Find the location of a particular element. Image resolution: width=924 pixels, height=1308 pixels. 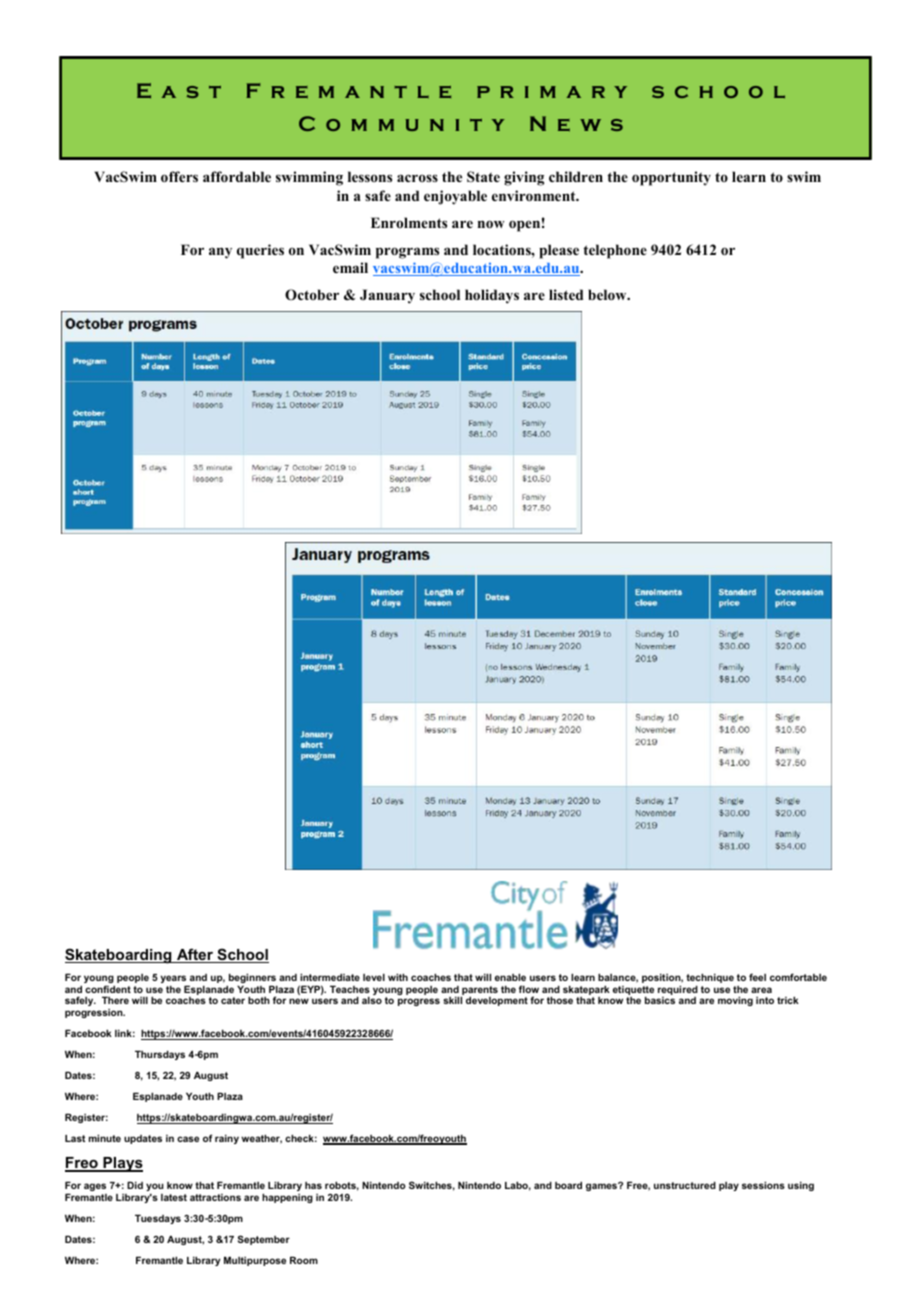

opportunity is located at coordinates (671, 178).
